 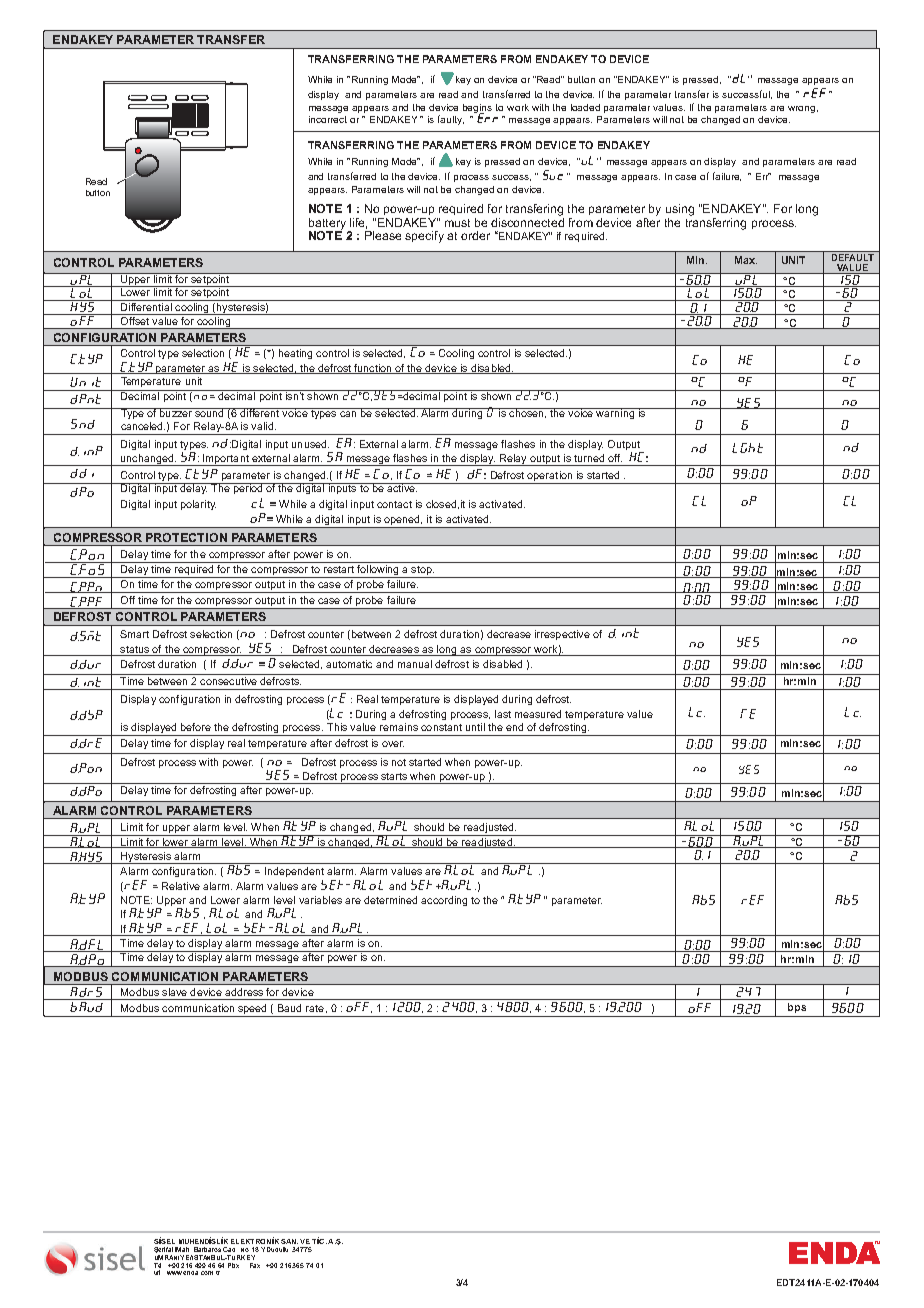 I want to click on irrespective, so click(x=562, y=635).
